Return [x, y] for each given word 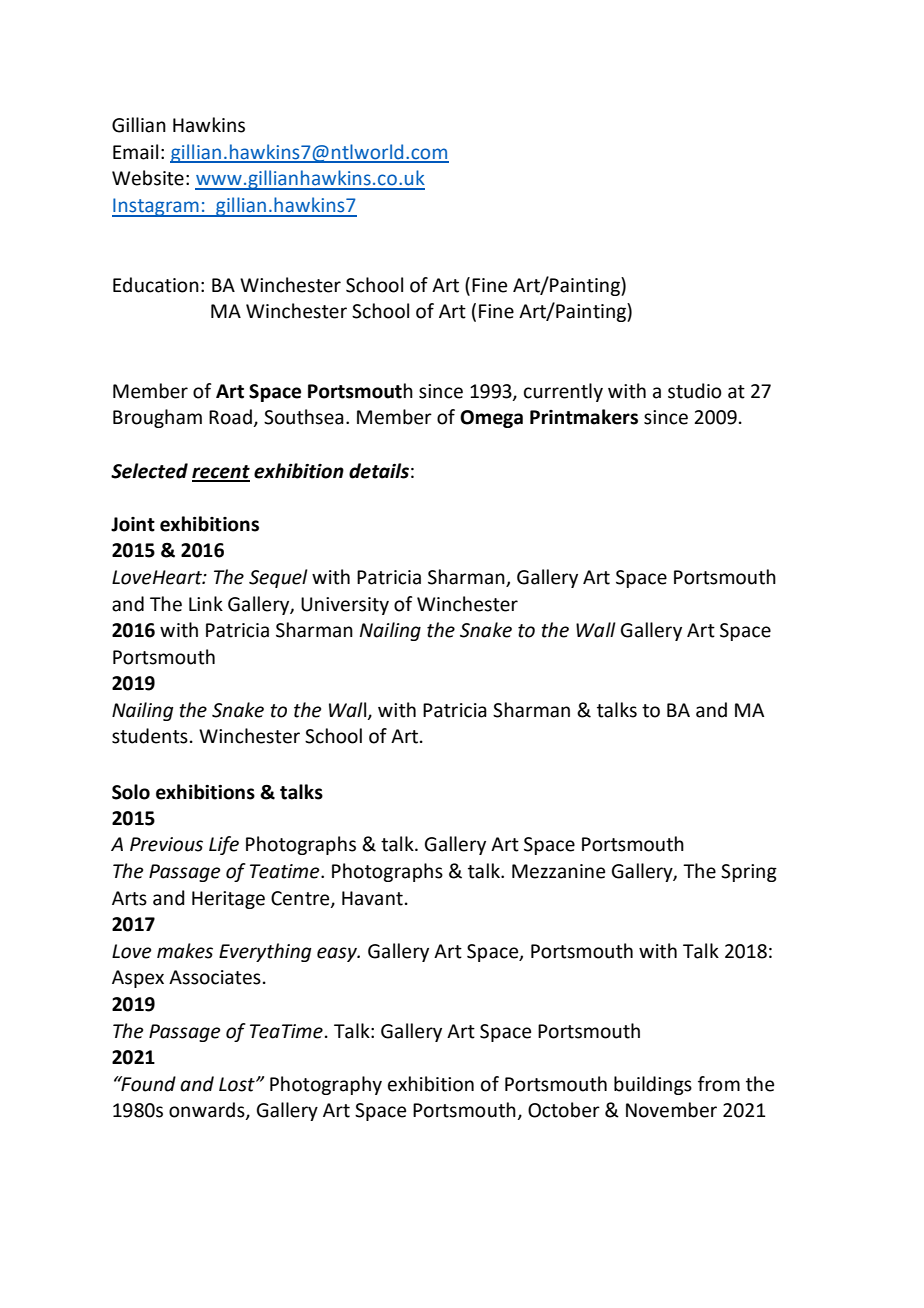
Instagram [156, 207]
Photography [326, 1085]
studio [695, 391]
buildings [653, 1085]
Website [148, 178]
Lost [238, 1084]
